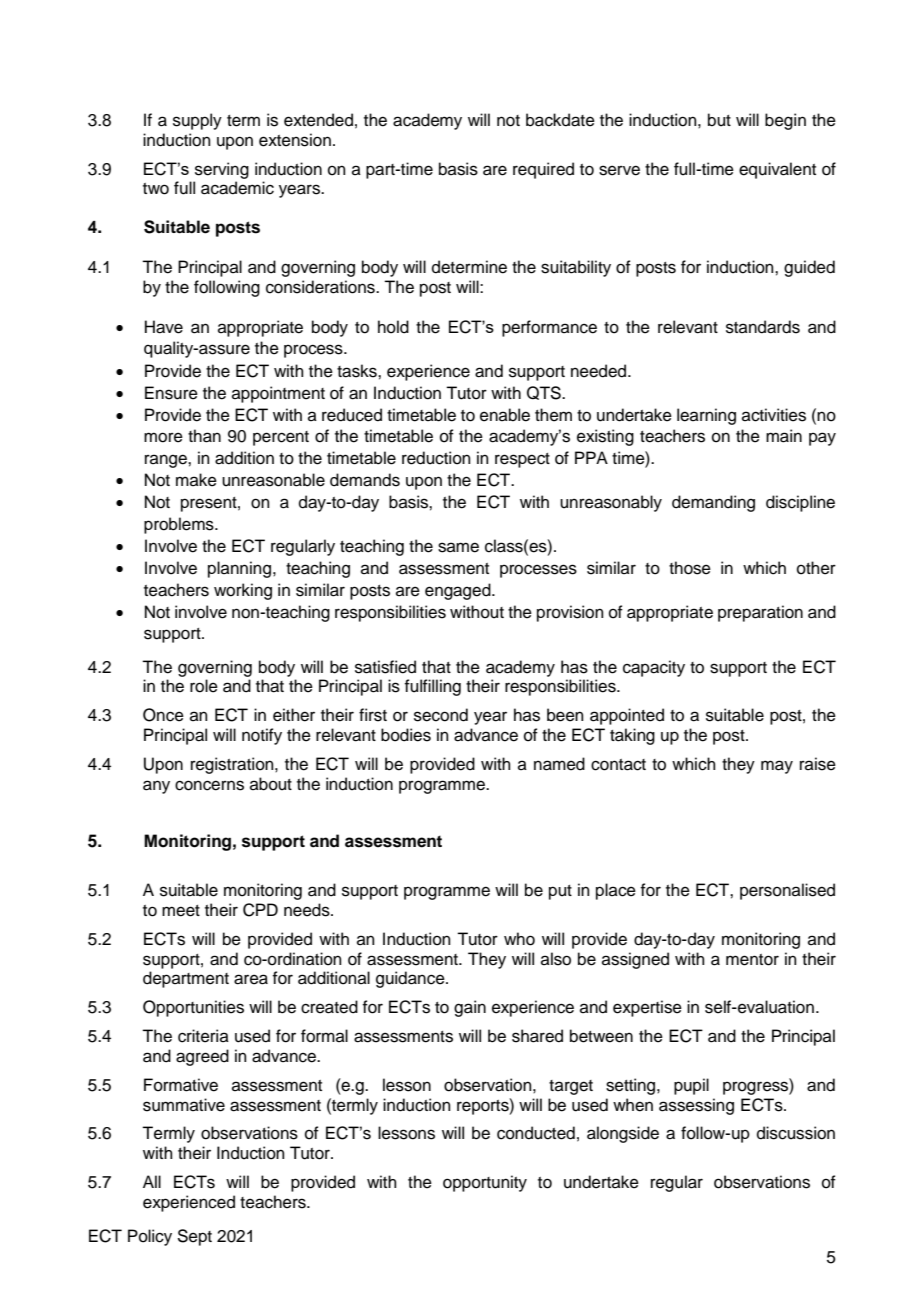  What do you see at coordinates (796, 1133) in the page?
I see `discussion` at bounding box center [796, 1133].
